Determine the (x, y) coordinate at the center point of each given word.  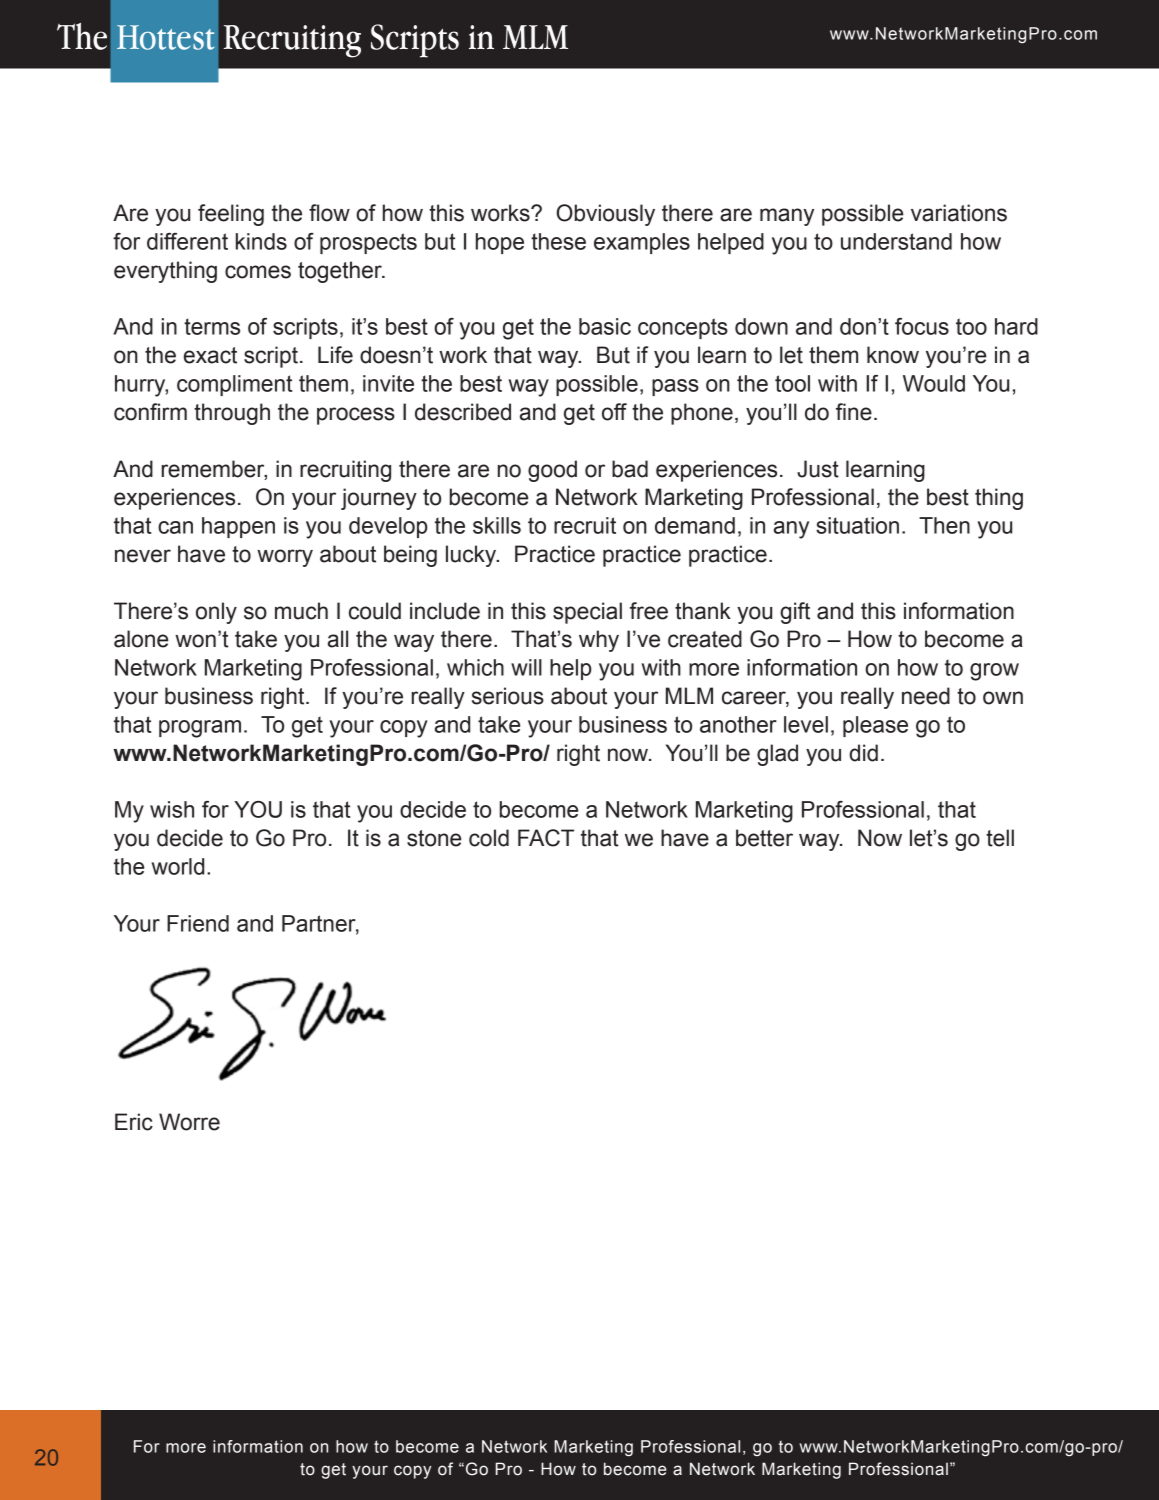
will (526, 667)
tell (1000, 838)
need (926, 696)
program (200, 729)
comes (258, 272)
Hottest (165, 37)
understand (896, 241)
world (178, 866)
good (552, 471)
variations (959, 213)
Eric (134, 1122)
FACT (546, 838)
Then (944, 525)
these (558, 241)
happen (238, 527)
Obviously (605, 215)
